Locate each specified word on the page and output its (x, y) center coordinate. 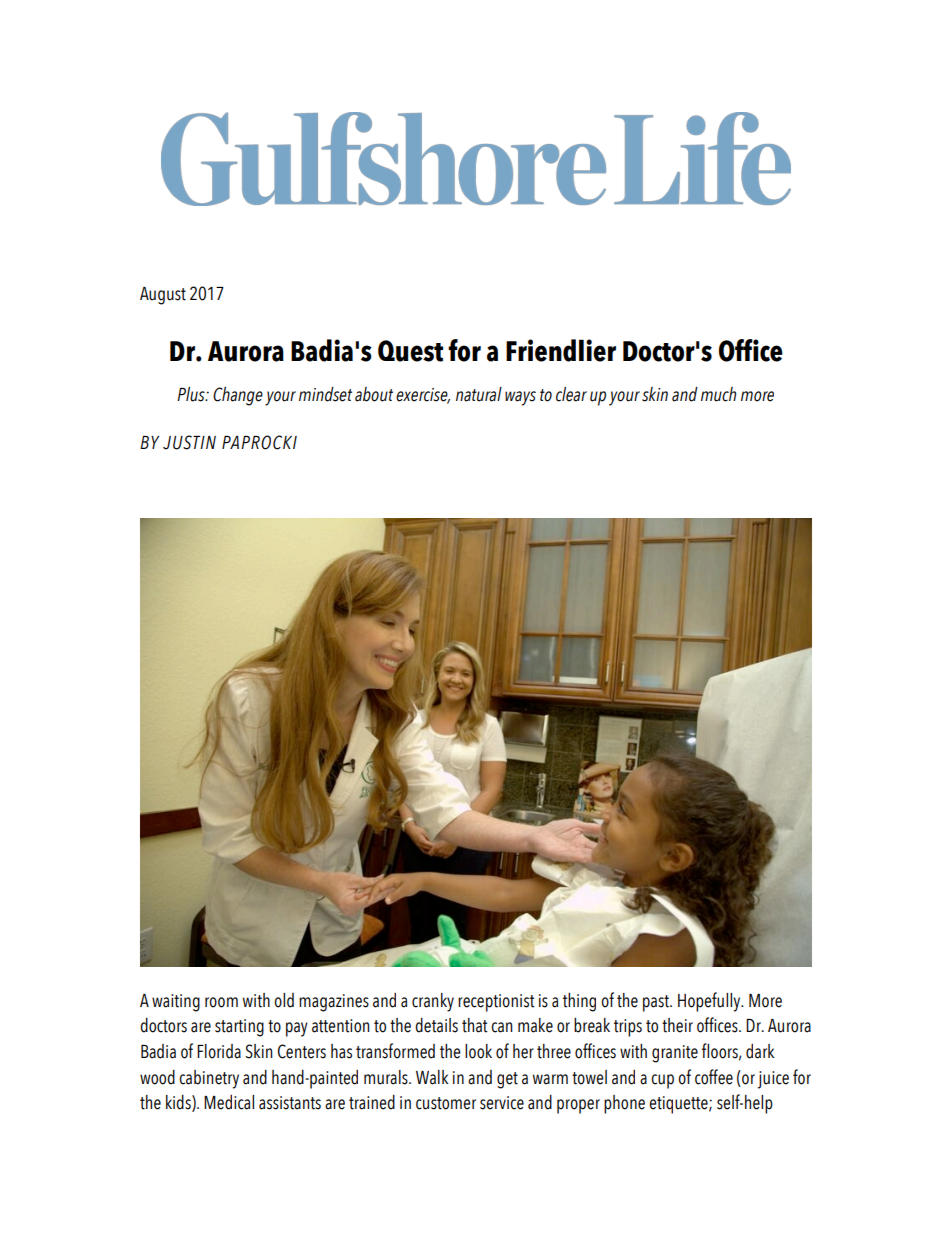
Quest (410, 351)
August (163, 296)
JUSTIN (189, 442)
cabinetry (209, 1079)
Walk (432, 1077)
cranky (433, 1002)
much (718, 394)
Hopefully (710, 1002)
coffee (714, 1077)
